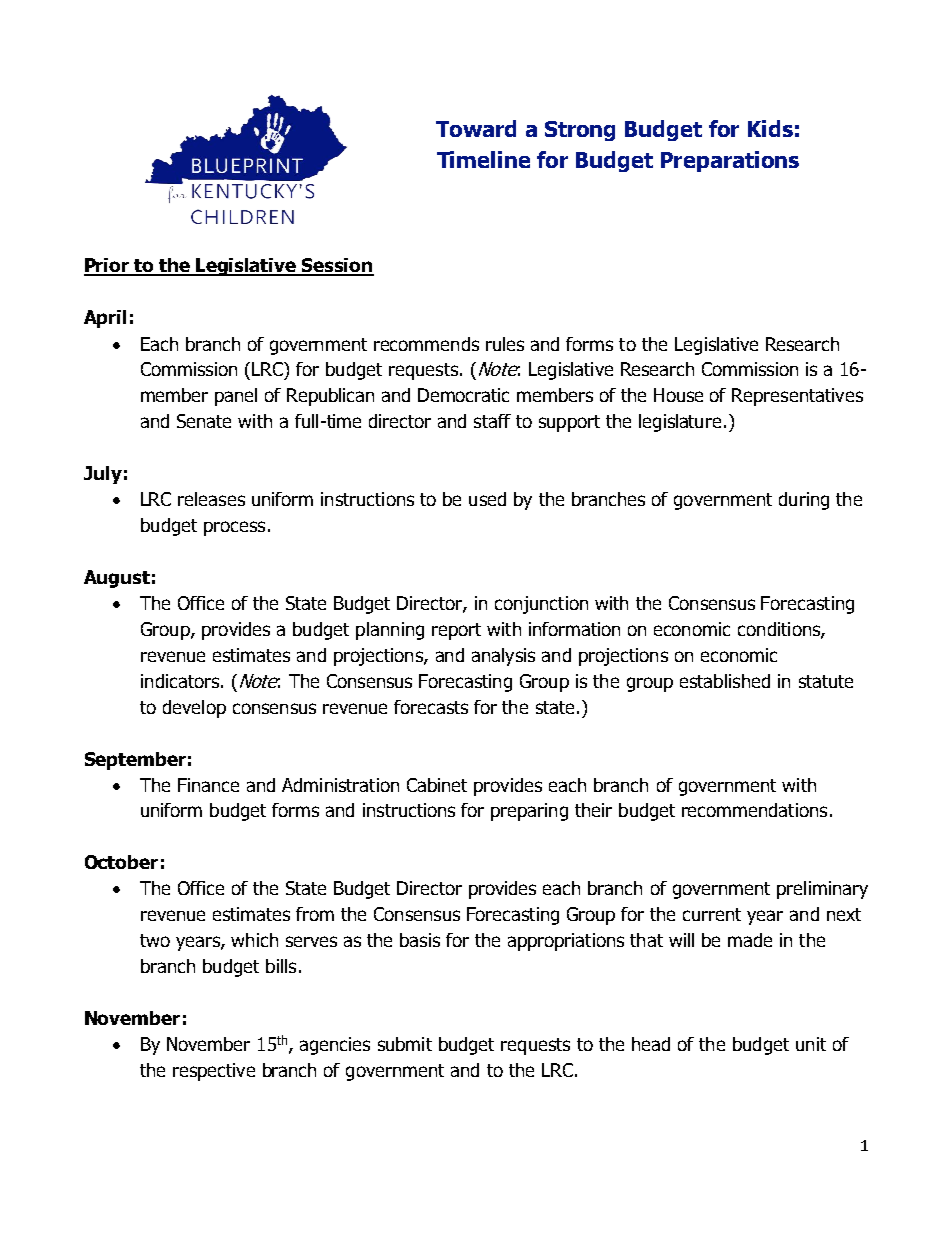  What do you see at coordinates (822, 890) in the screenshot?
I see `preliminary` at bounding box center [822, 890].
